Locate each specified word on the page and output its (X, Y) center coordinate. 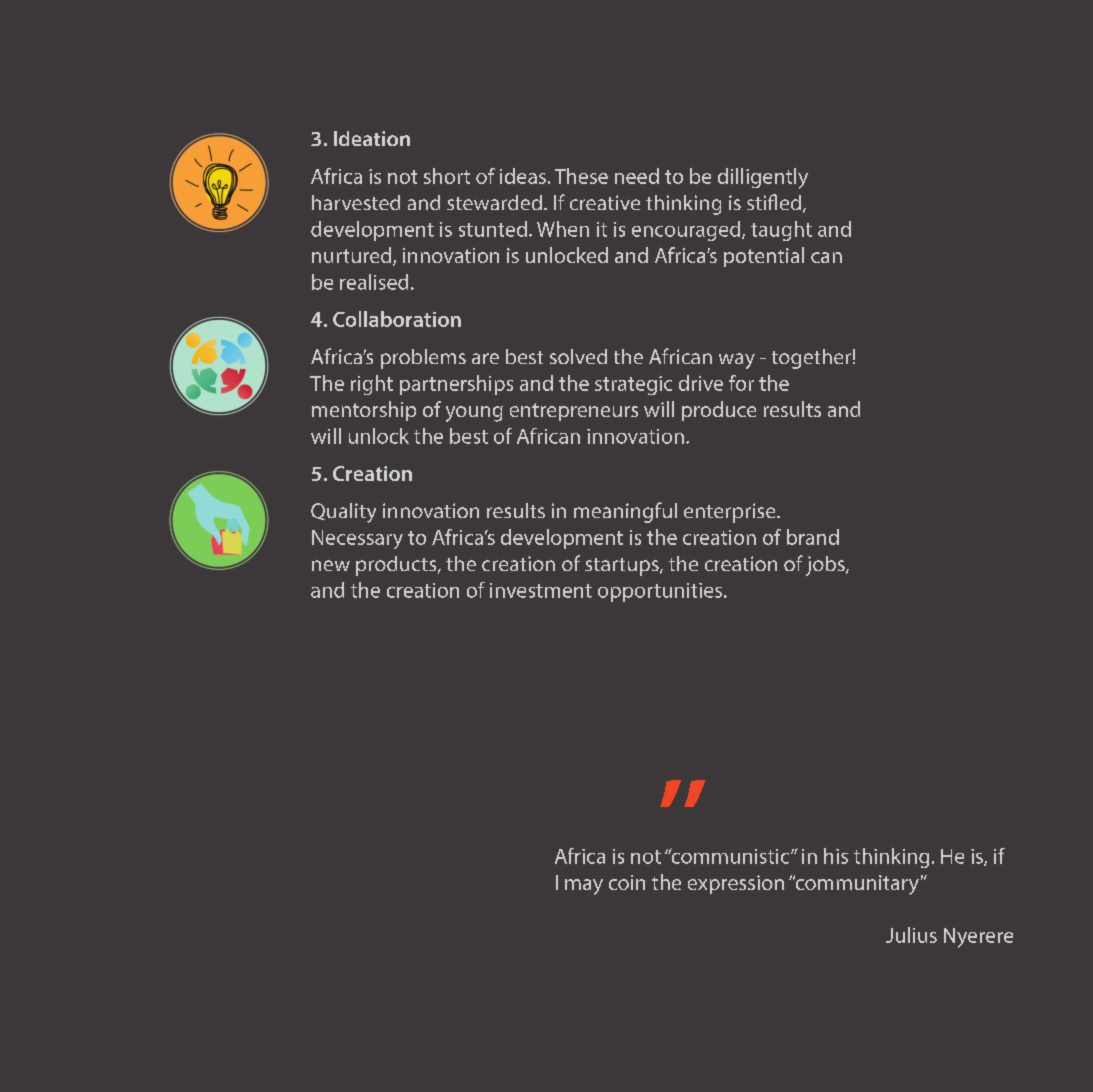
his (836, 856)
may (584, 887)
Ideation (372, 138)
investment (541, 590)
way (737, 361)
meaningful (625, 512)
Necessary (357, 539)
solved (578, 356)
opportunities (661, 592)
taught (781, 231)
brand (813, 537)
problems (423, 359)
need (637, 176)
